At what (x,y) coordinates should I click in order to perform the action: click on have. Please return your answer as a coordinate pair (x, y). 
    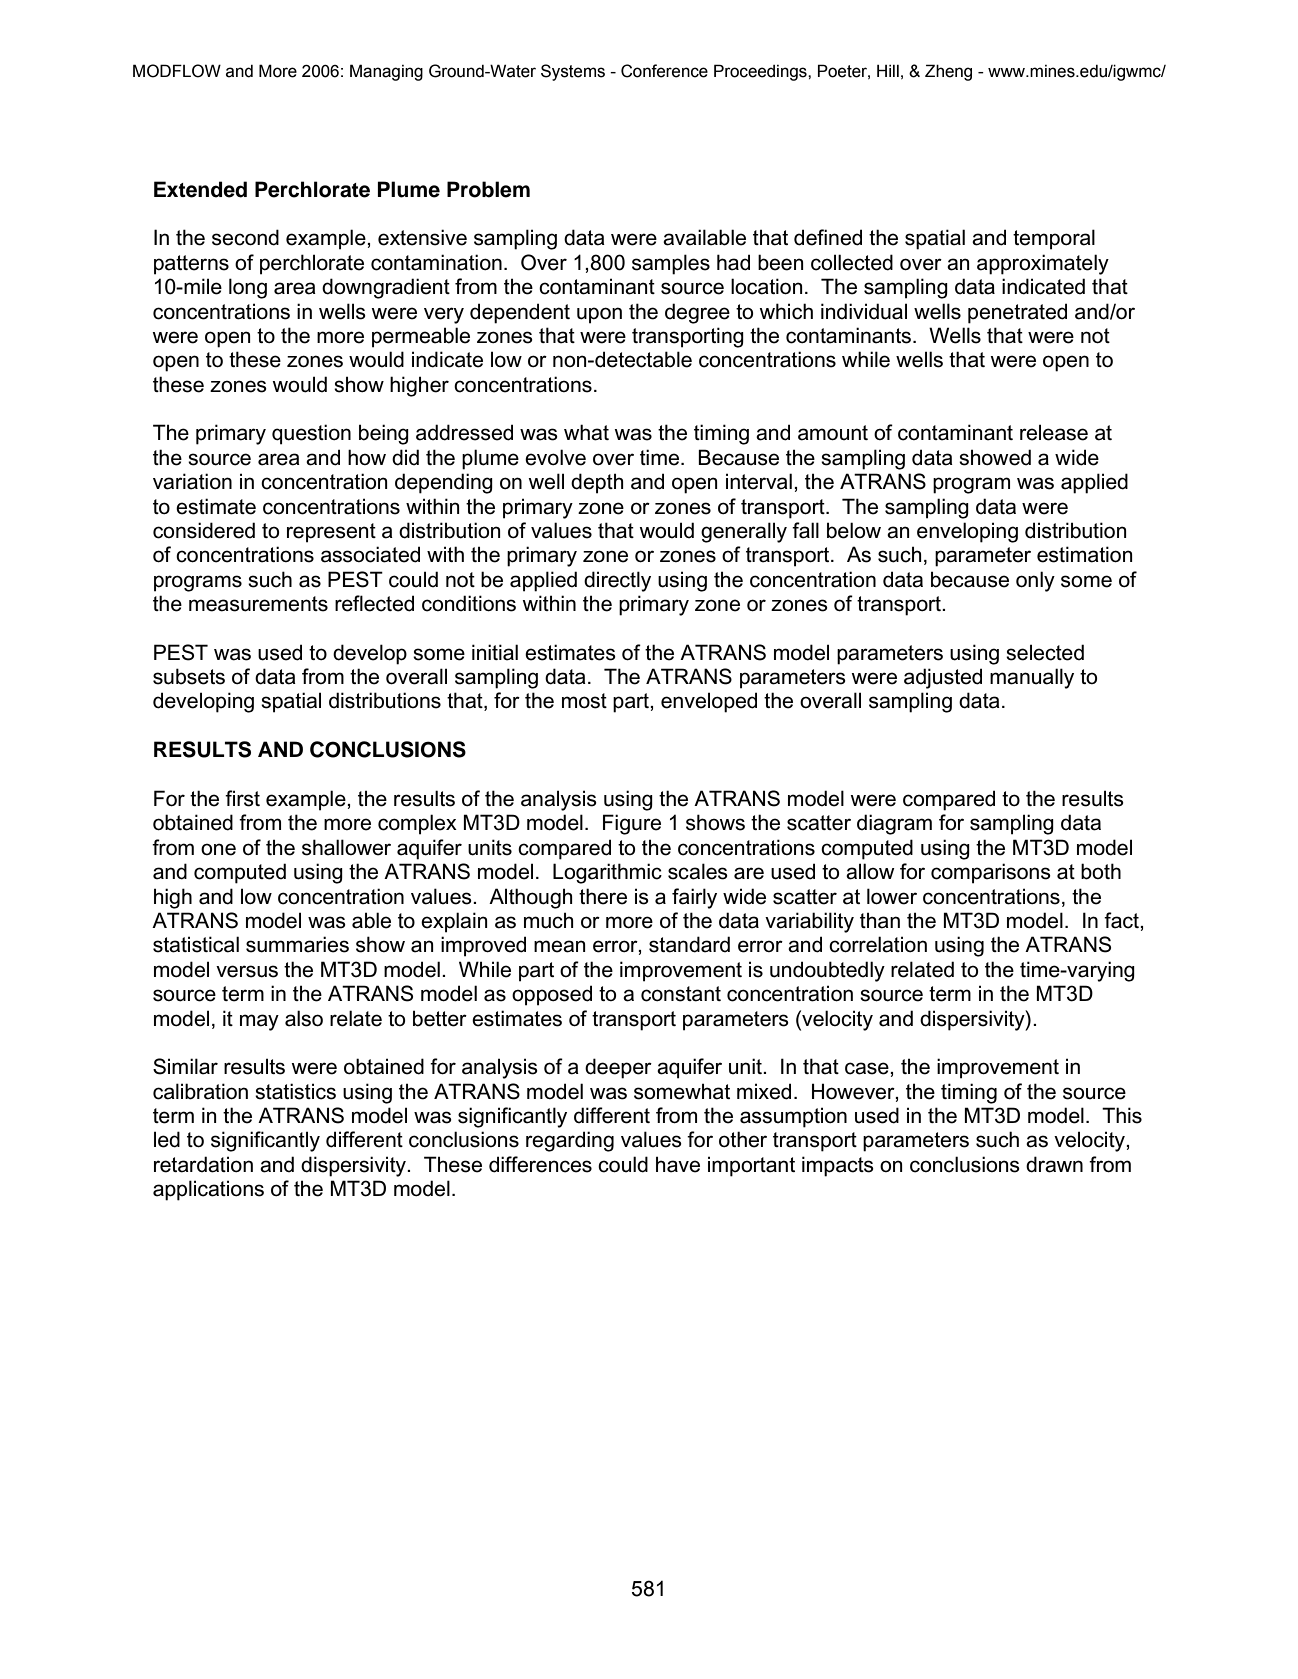
    Looking at the image, I should click on (678, 1164).
